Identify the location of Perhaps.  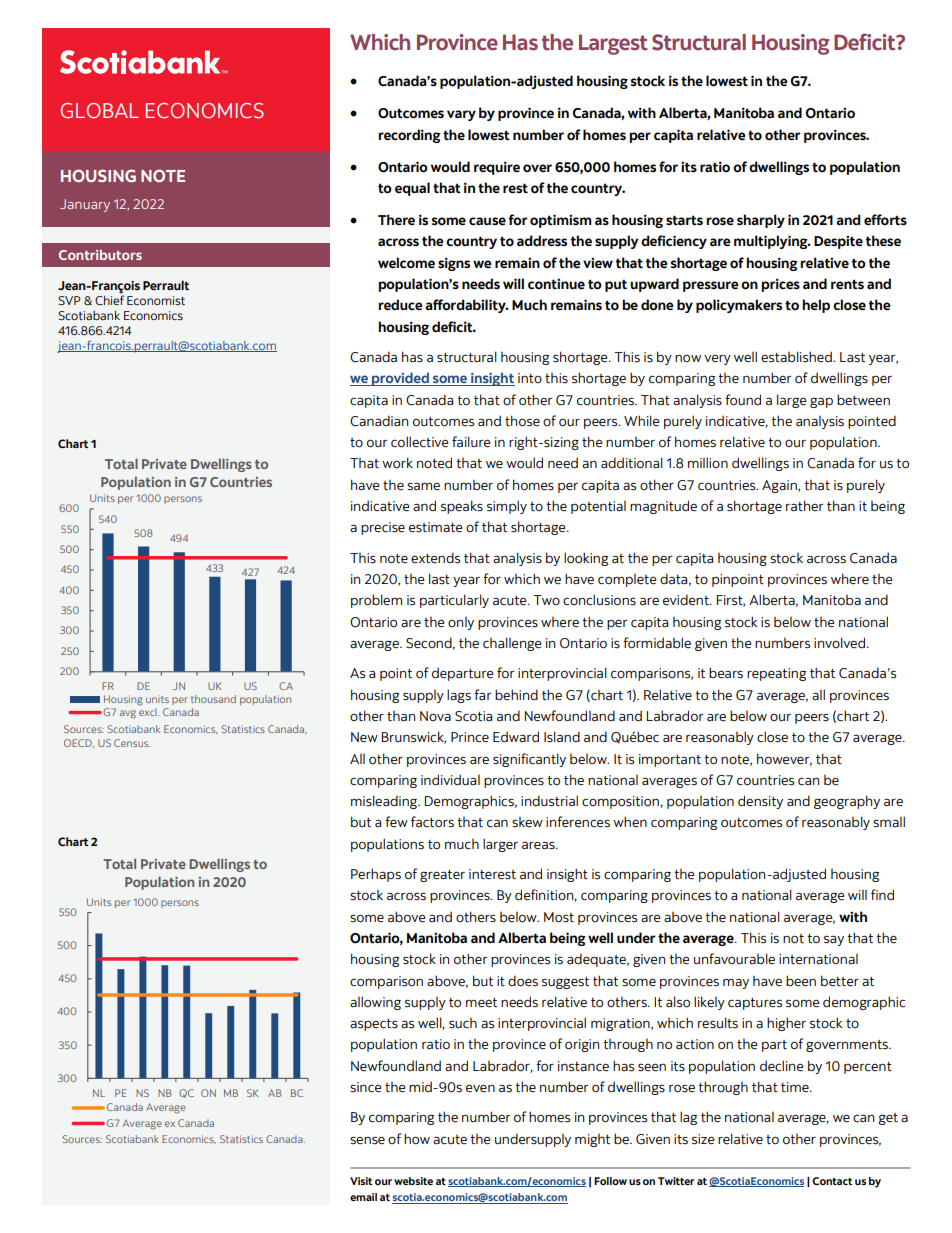
(376, 875).
